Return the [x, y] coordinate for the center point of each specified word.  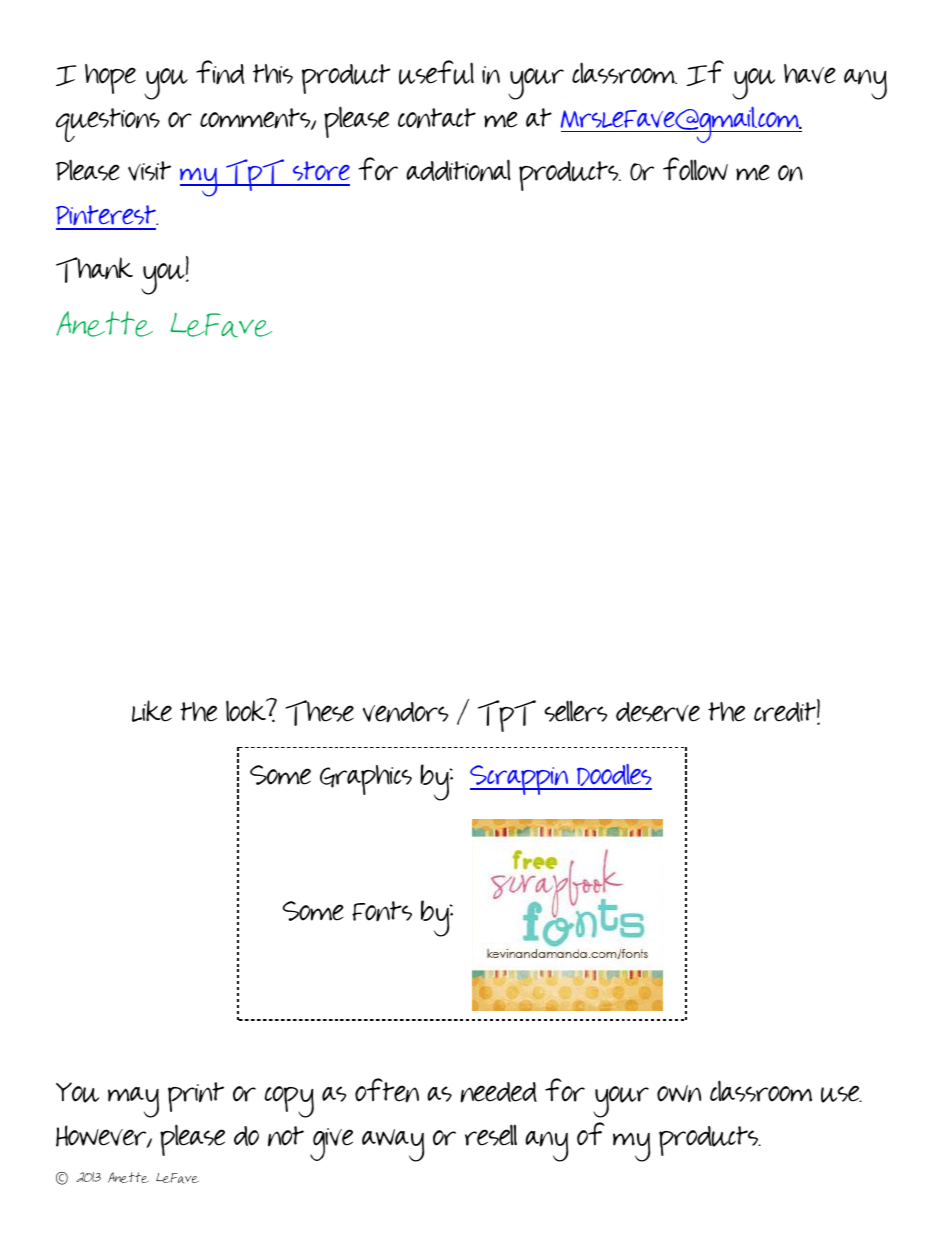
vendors [406, 712]
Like [152, 711]
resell [491, 1135]
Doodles [613, 776]
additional [458, 170]
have [810, 74]
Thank [94, 270]
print [196, 1097]
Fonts [382, 911]
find [220, 72]
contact [437, 118]
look [247, 710]
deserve [658, 712]
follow [695, 169]
